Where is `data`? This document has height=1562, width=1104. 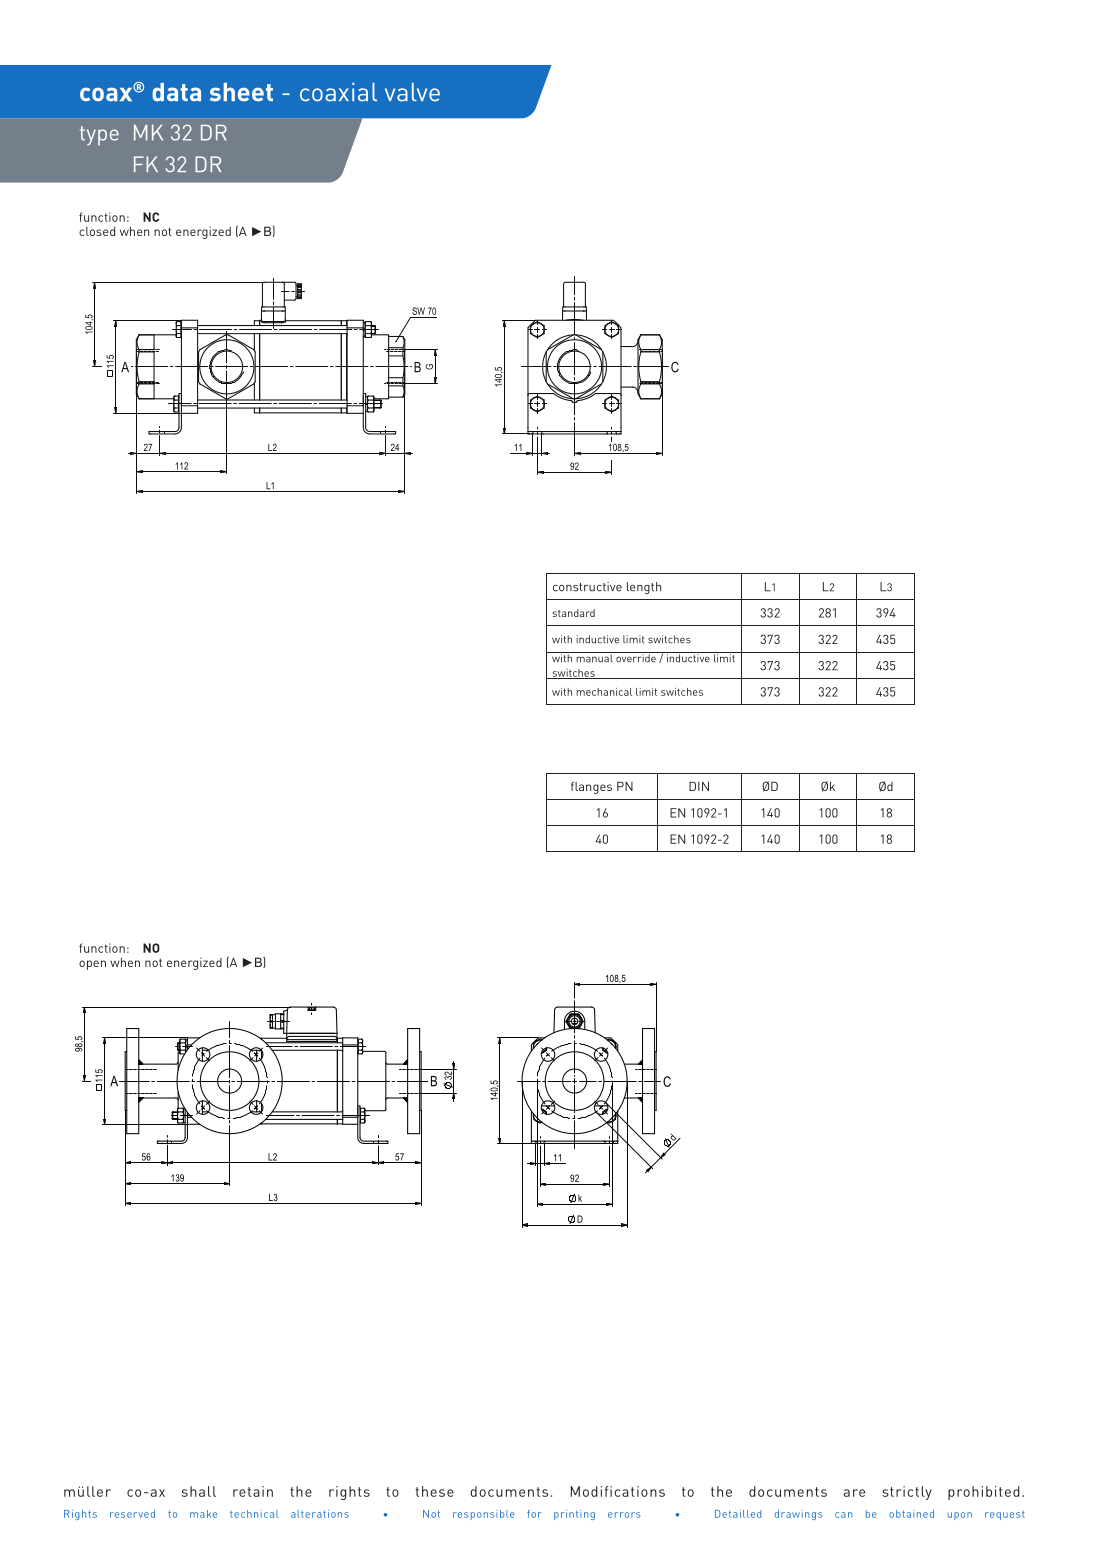 data is located at coordinates (176, 92).
